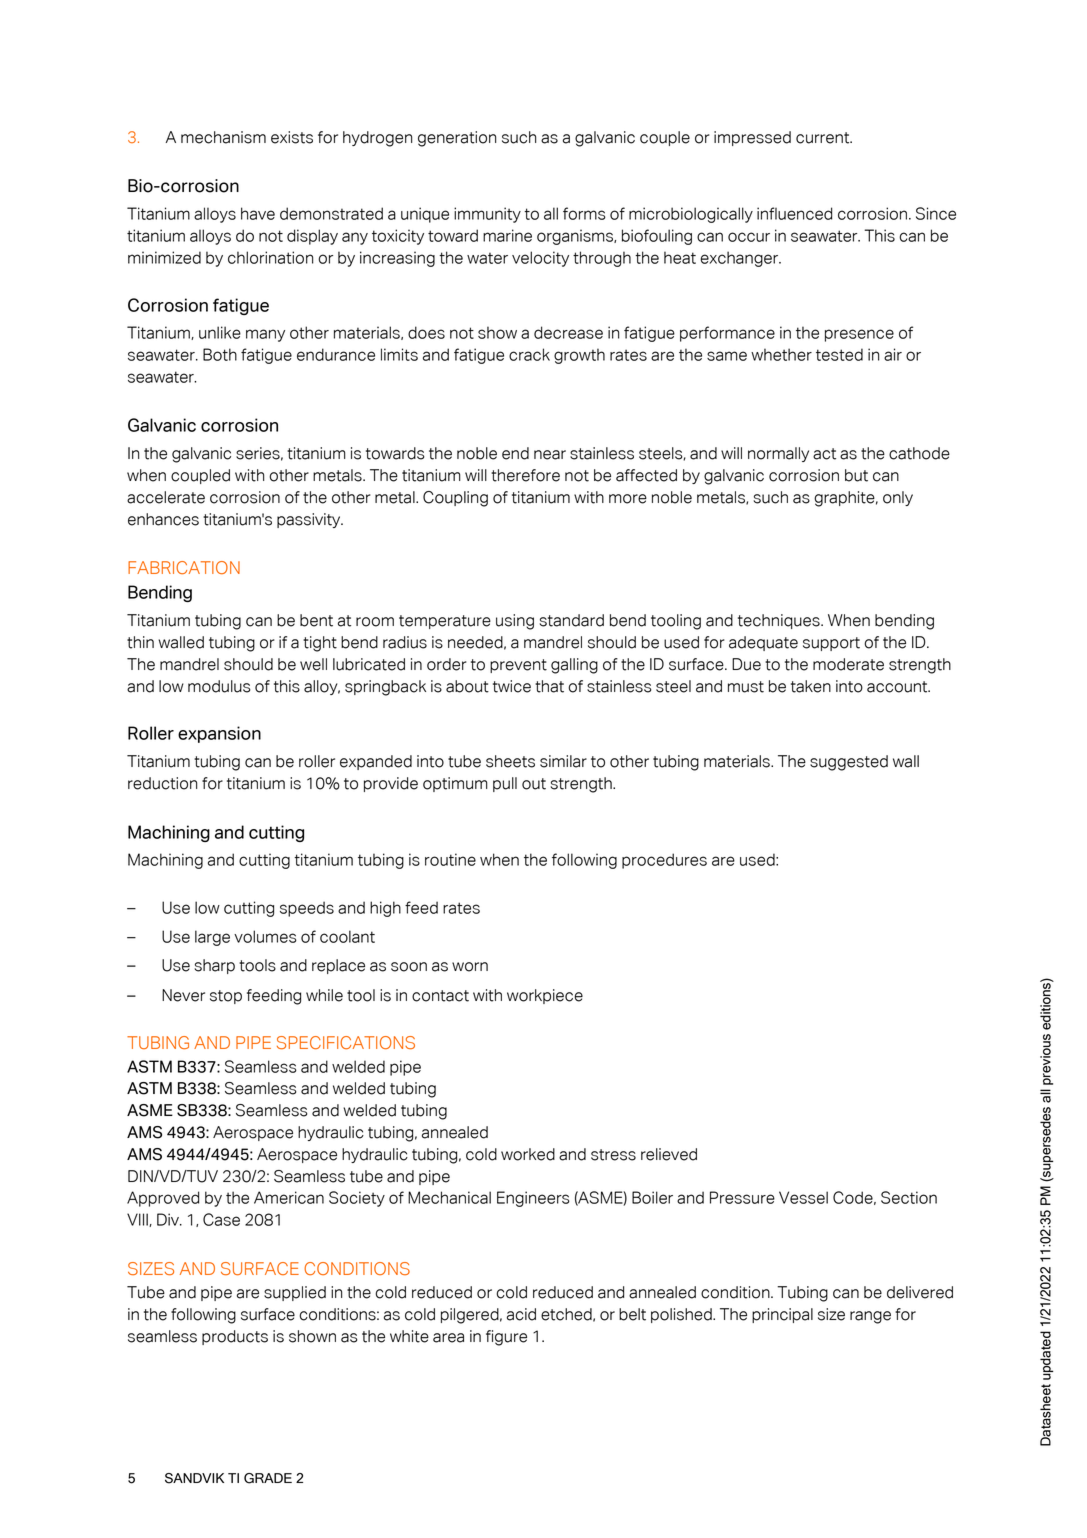 Image resolution: width=1087 pixels, height=1538 pixels. Describe the element at coordinates (258, 213) in the image. I see `have` at that location.
